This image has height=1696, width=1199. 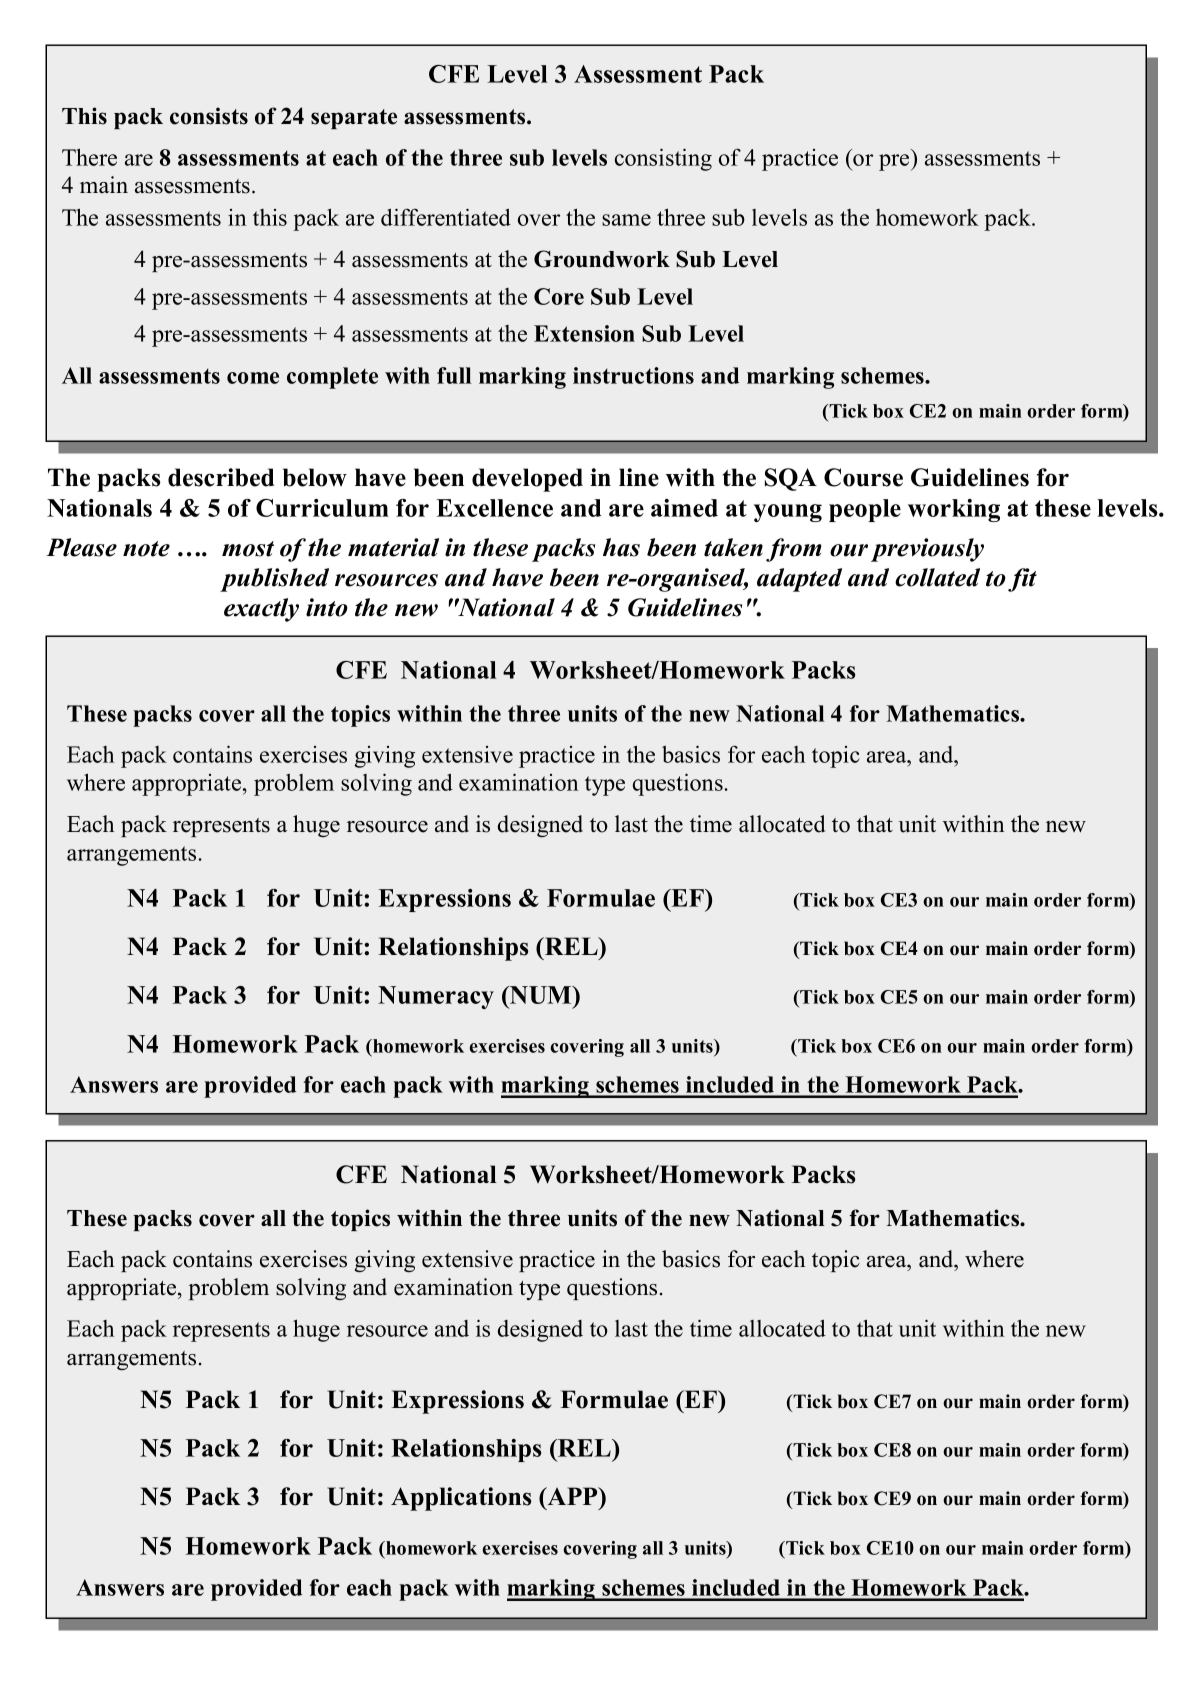 What do you see at coordinates (663, 159) in the image?
I see `consisting` at bounding box center [663, 159].
